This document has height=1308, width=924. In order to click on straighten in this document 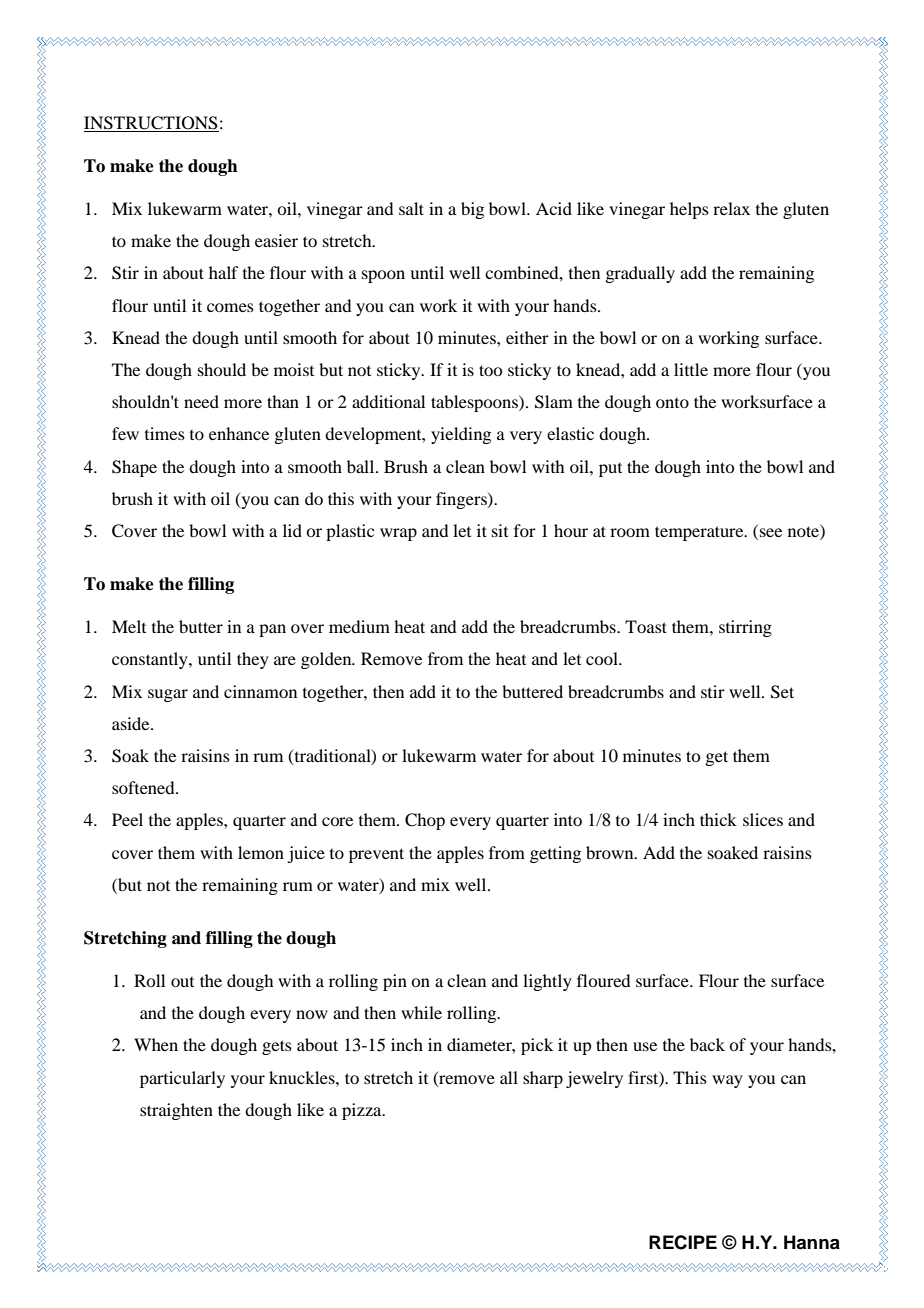, I will do `click(176, 1111)`.
